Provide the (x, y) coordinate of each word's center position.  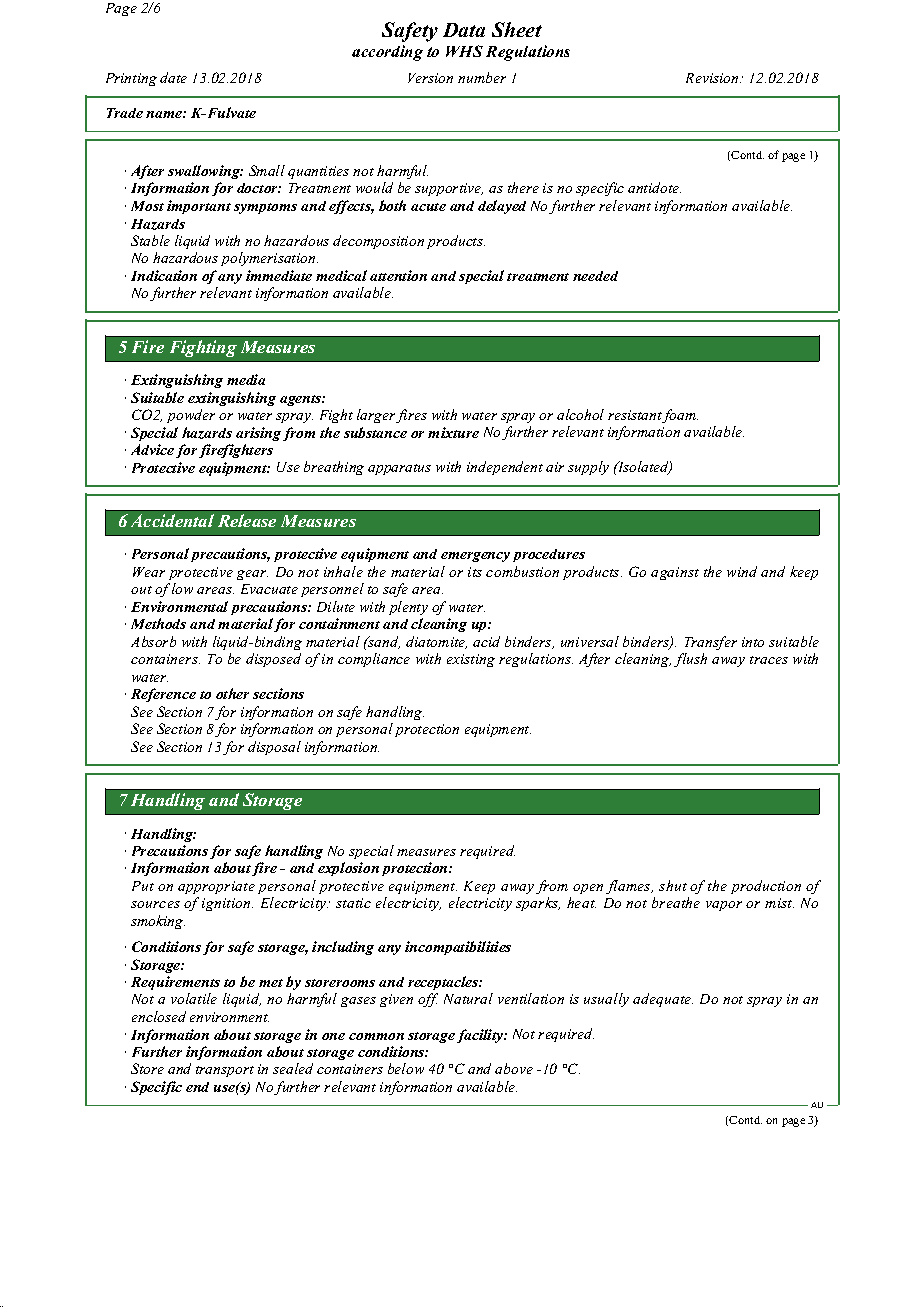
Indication (164, 275)
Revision (713, 78)
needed (595, 276)
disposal (274, 748)
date (173, 77)
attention (398, 275)
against (675, 573)
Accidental (172, 520)
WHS (464, 51)
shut (673, 885)
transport (225, 1071)
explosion (348, 869)
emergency (475, 557)
